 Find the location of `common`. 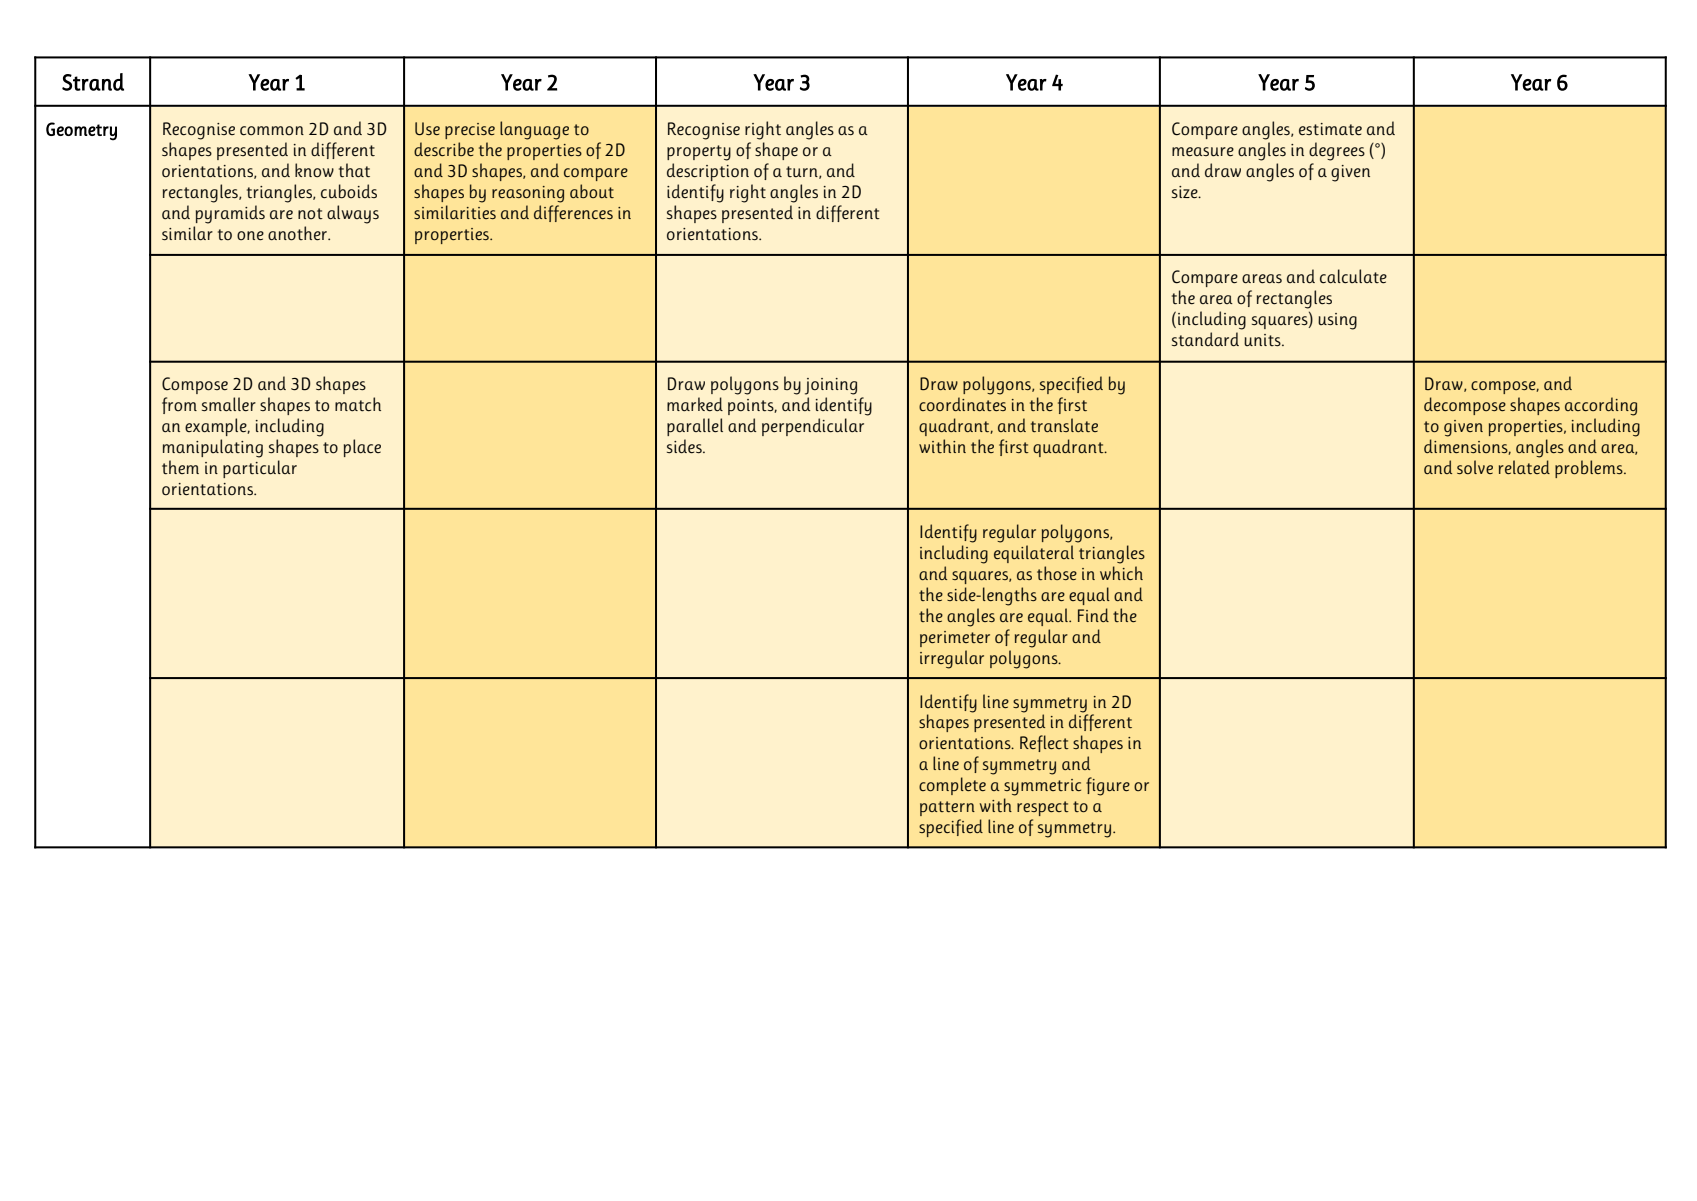

common is located at coordinates (272, 131).
